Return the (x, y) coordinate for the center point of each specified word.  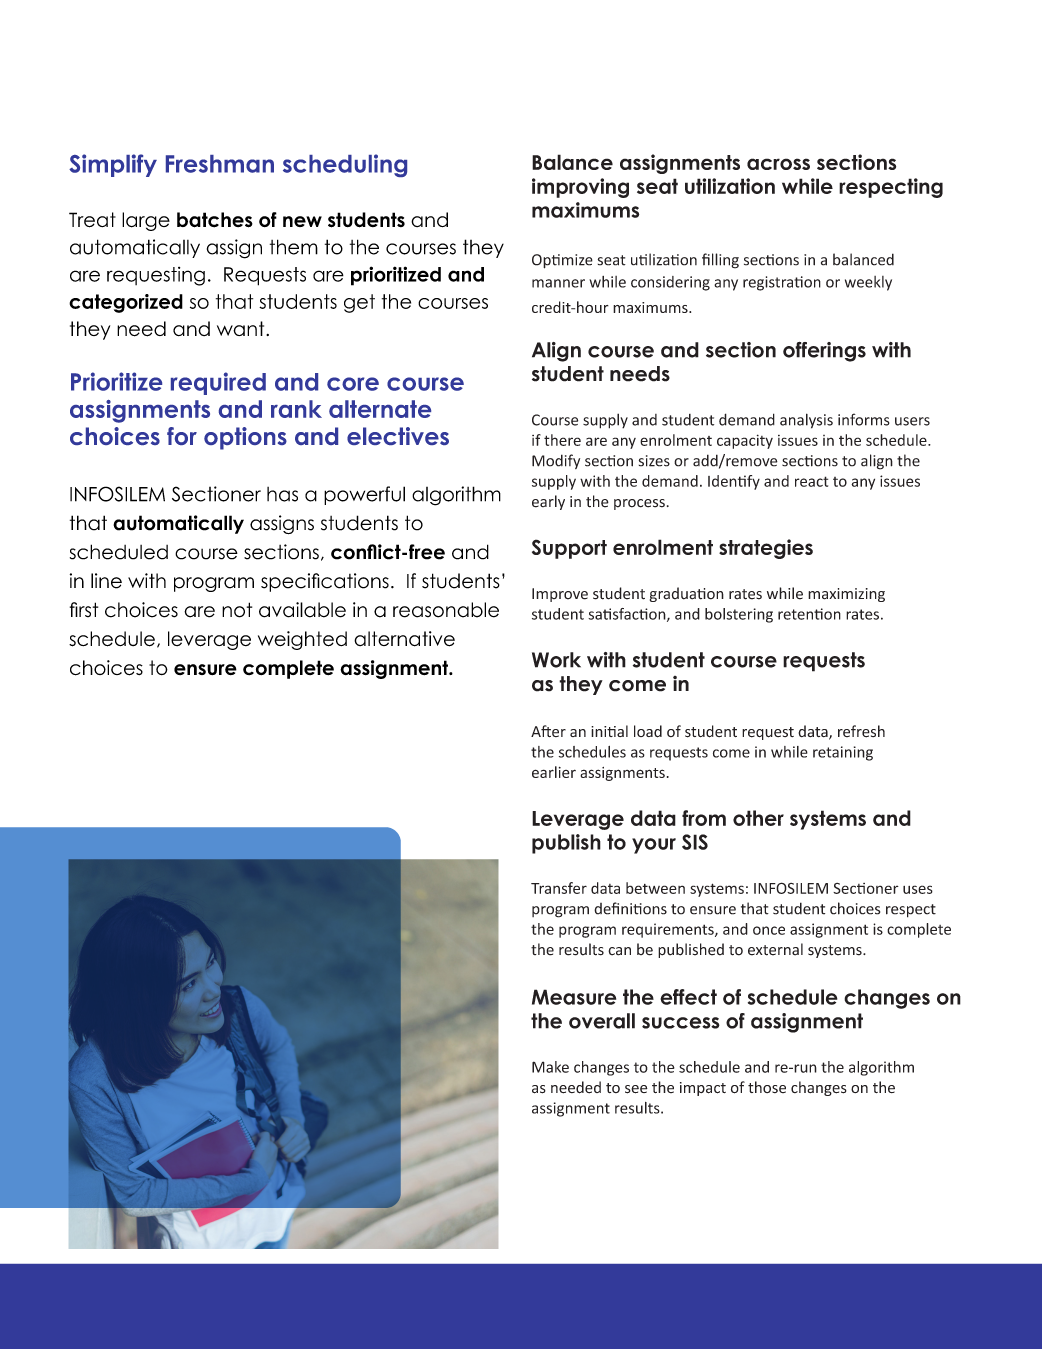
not (237, 610)
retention (809, 614)
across (778, 164)
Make (550, 1067)
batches (215, 220)
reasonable (446, 610)
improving (580, 188)
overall (602, 1021)
